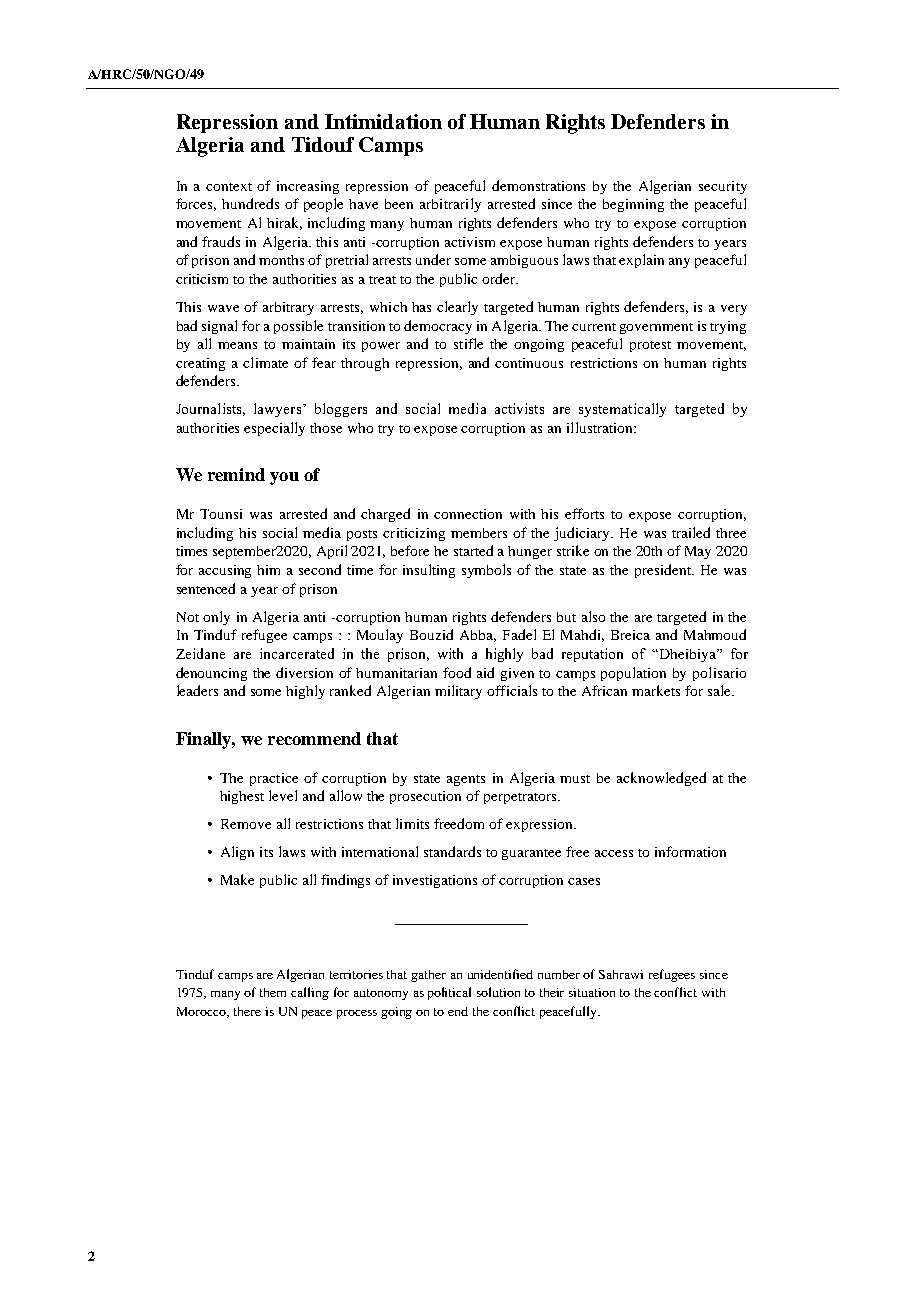  Describe the element at coordinates (457, 672) in the image. I see `food` at that location.
